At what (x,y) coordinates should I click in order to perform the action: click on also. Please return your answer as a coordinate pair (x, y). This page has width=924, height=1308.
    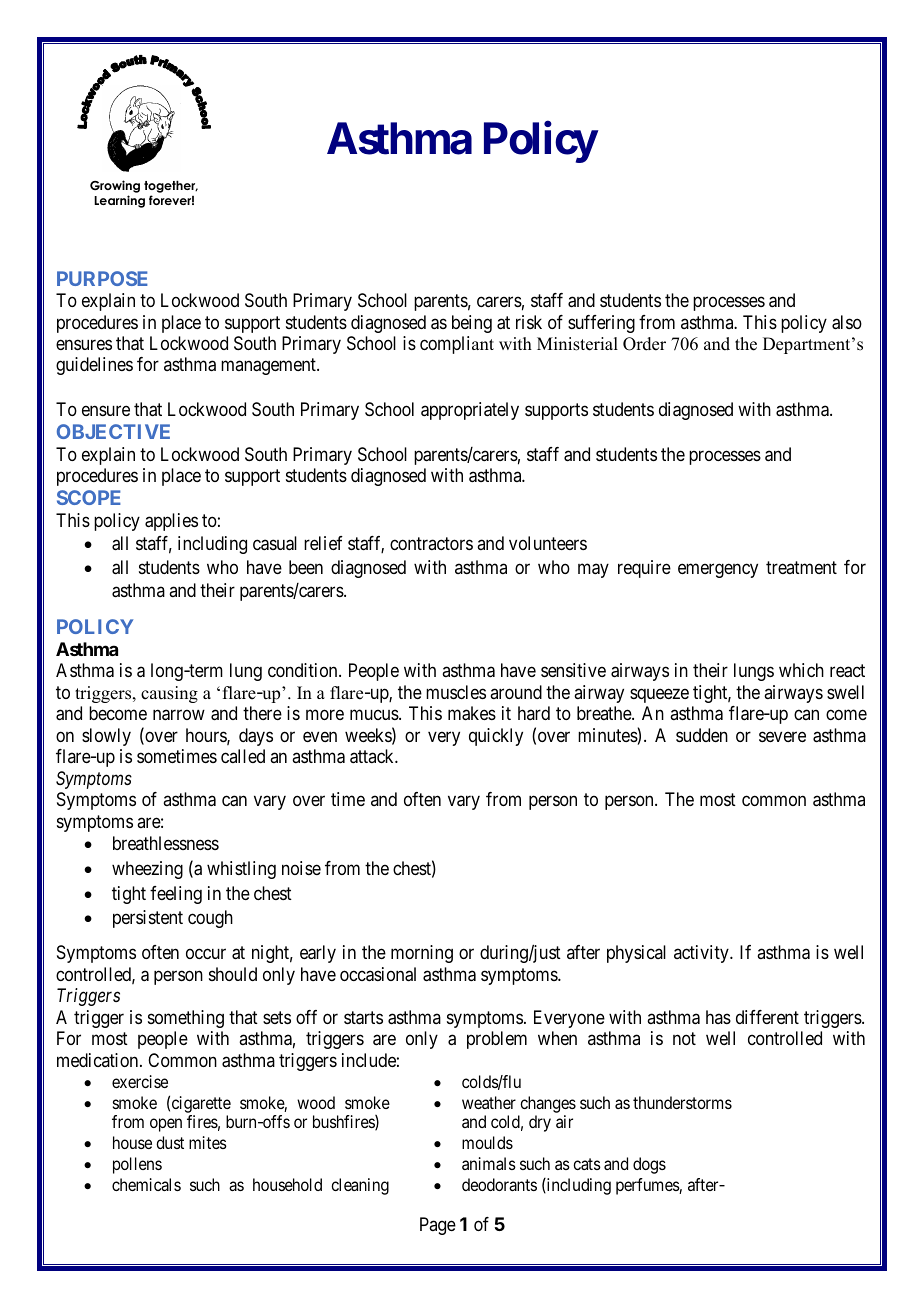
    Looking at the image, I should click on (847, 322).
